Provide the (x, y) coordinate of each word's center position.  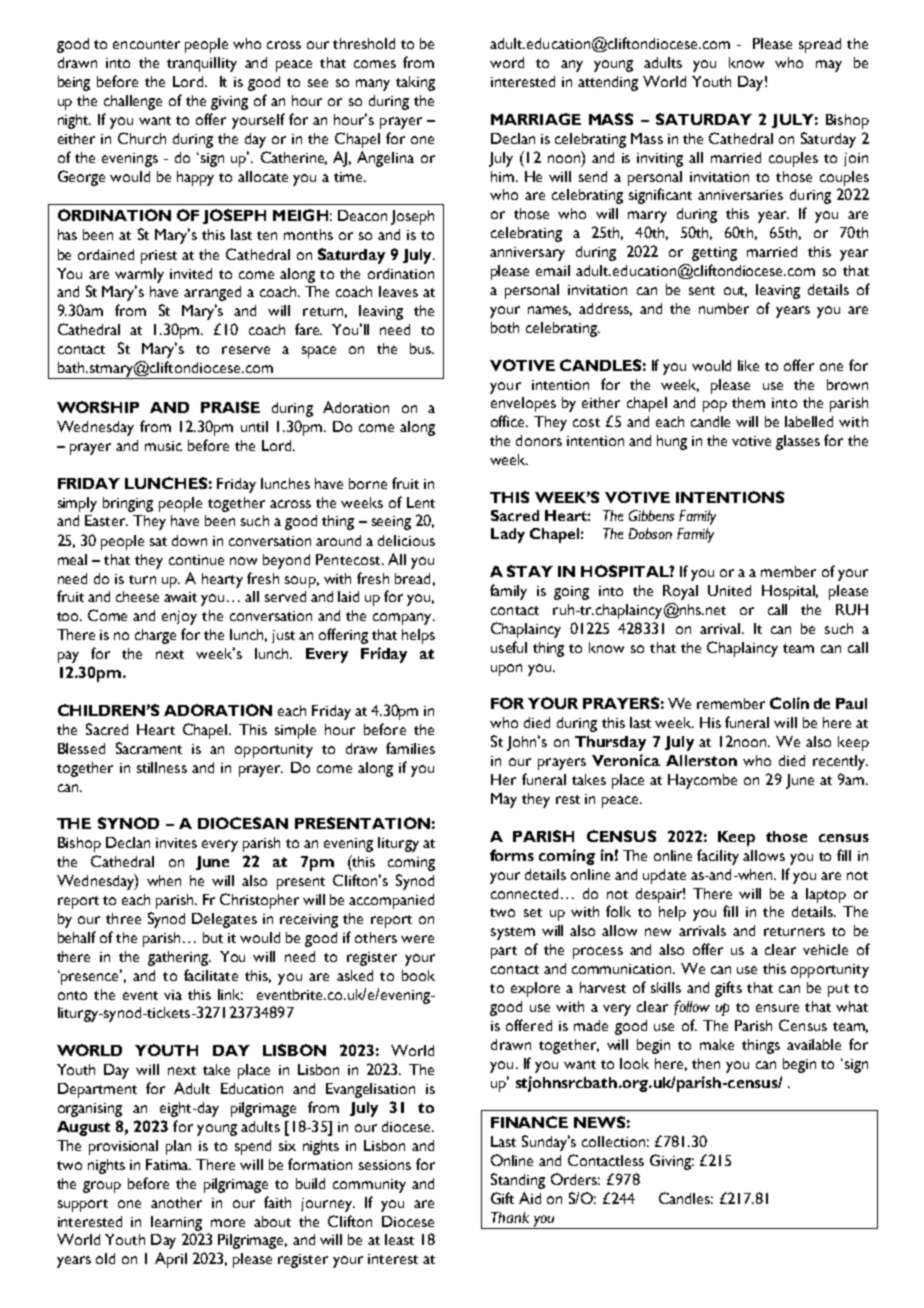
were (417, 939)
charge (155, 636)
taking (415, 83)
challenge (133, 102)
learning (176, 1223)
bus (422, 348)
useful (509, 647)
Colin (789, 703)
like (748, 365)
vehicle (825, 949)
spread (820, 45)
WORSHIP (98, 407)
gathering (179, 958)
